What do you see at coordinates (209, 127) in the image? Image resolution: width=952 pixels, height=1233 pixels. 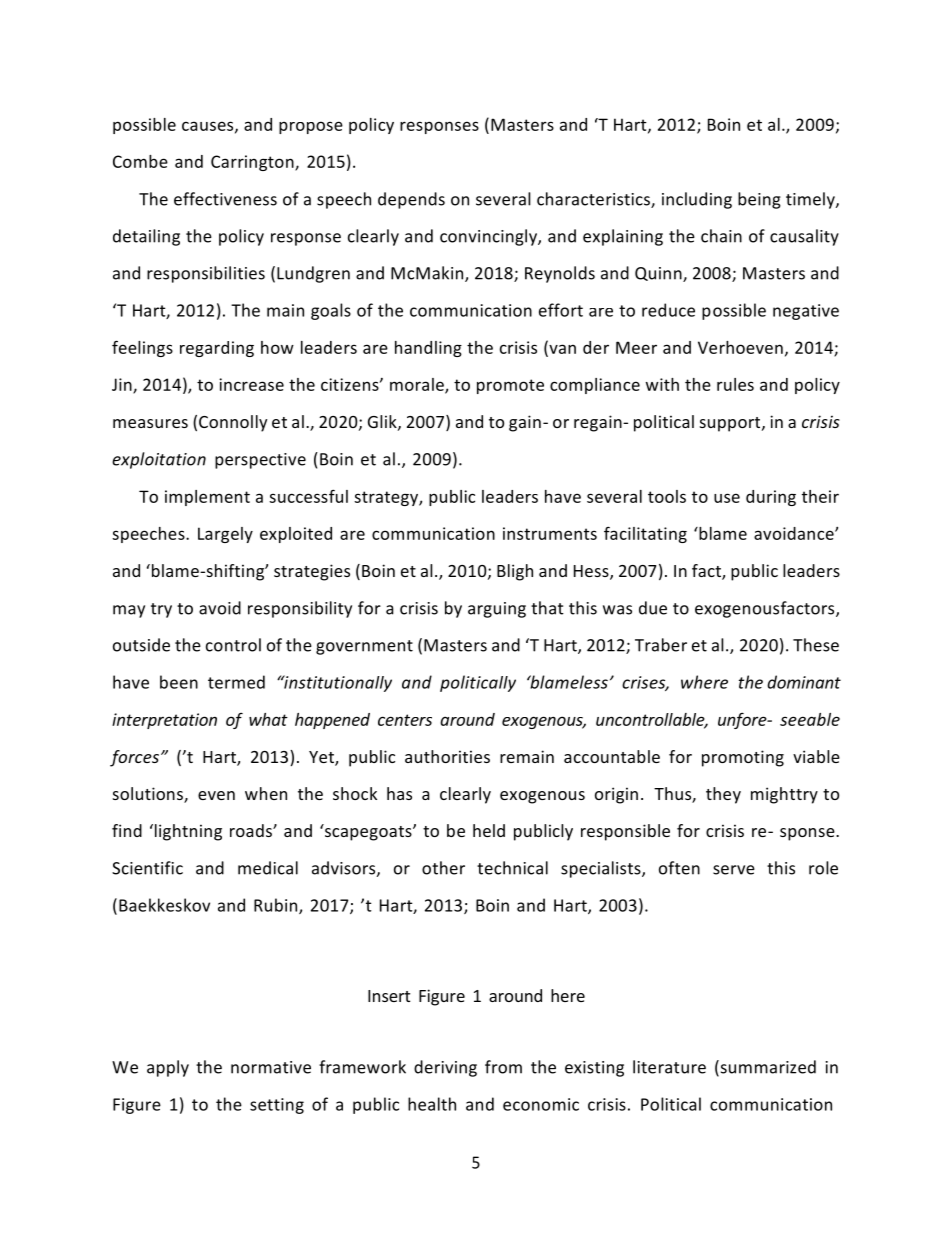 I see `causes` at bounding box center [209, 127].
